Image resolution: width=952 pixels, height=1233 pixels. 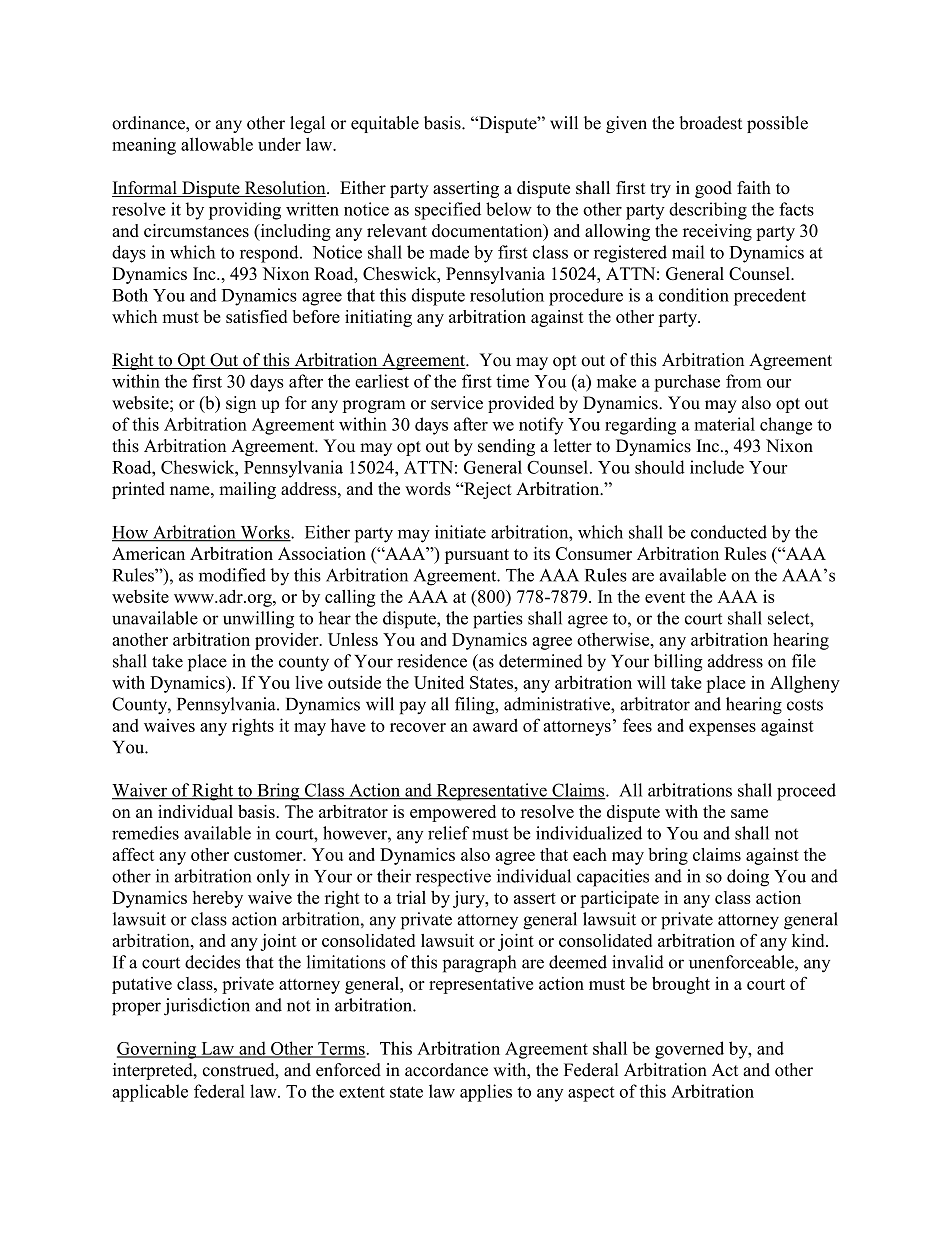 I want to click on Governing, so click(x=158, y=1050).
